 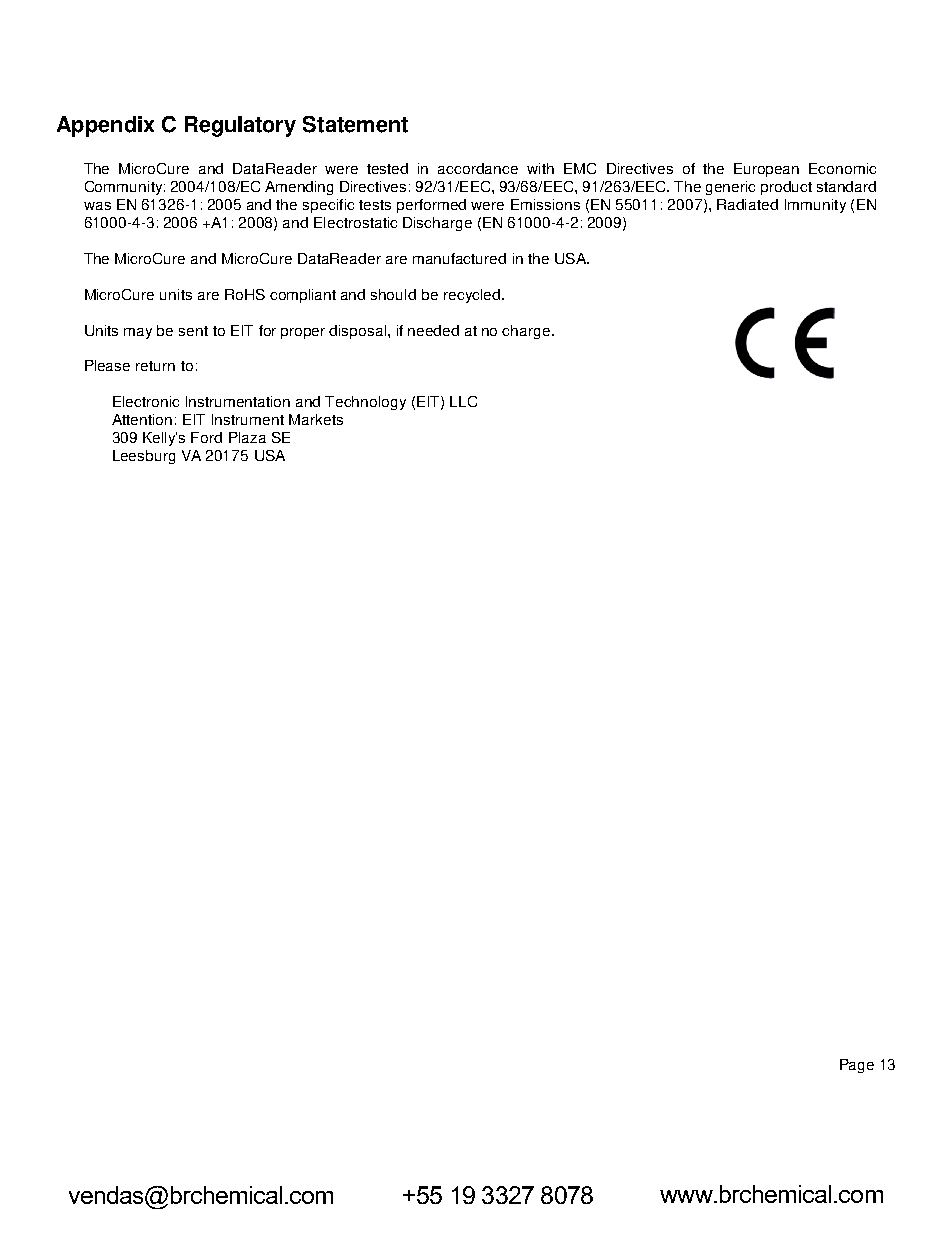 What do you see at coordinates (463, 401) in the screenshot?
I see `LLC` at bounding box center [463, 401].
